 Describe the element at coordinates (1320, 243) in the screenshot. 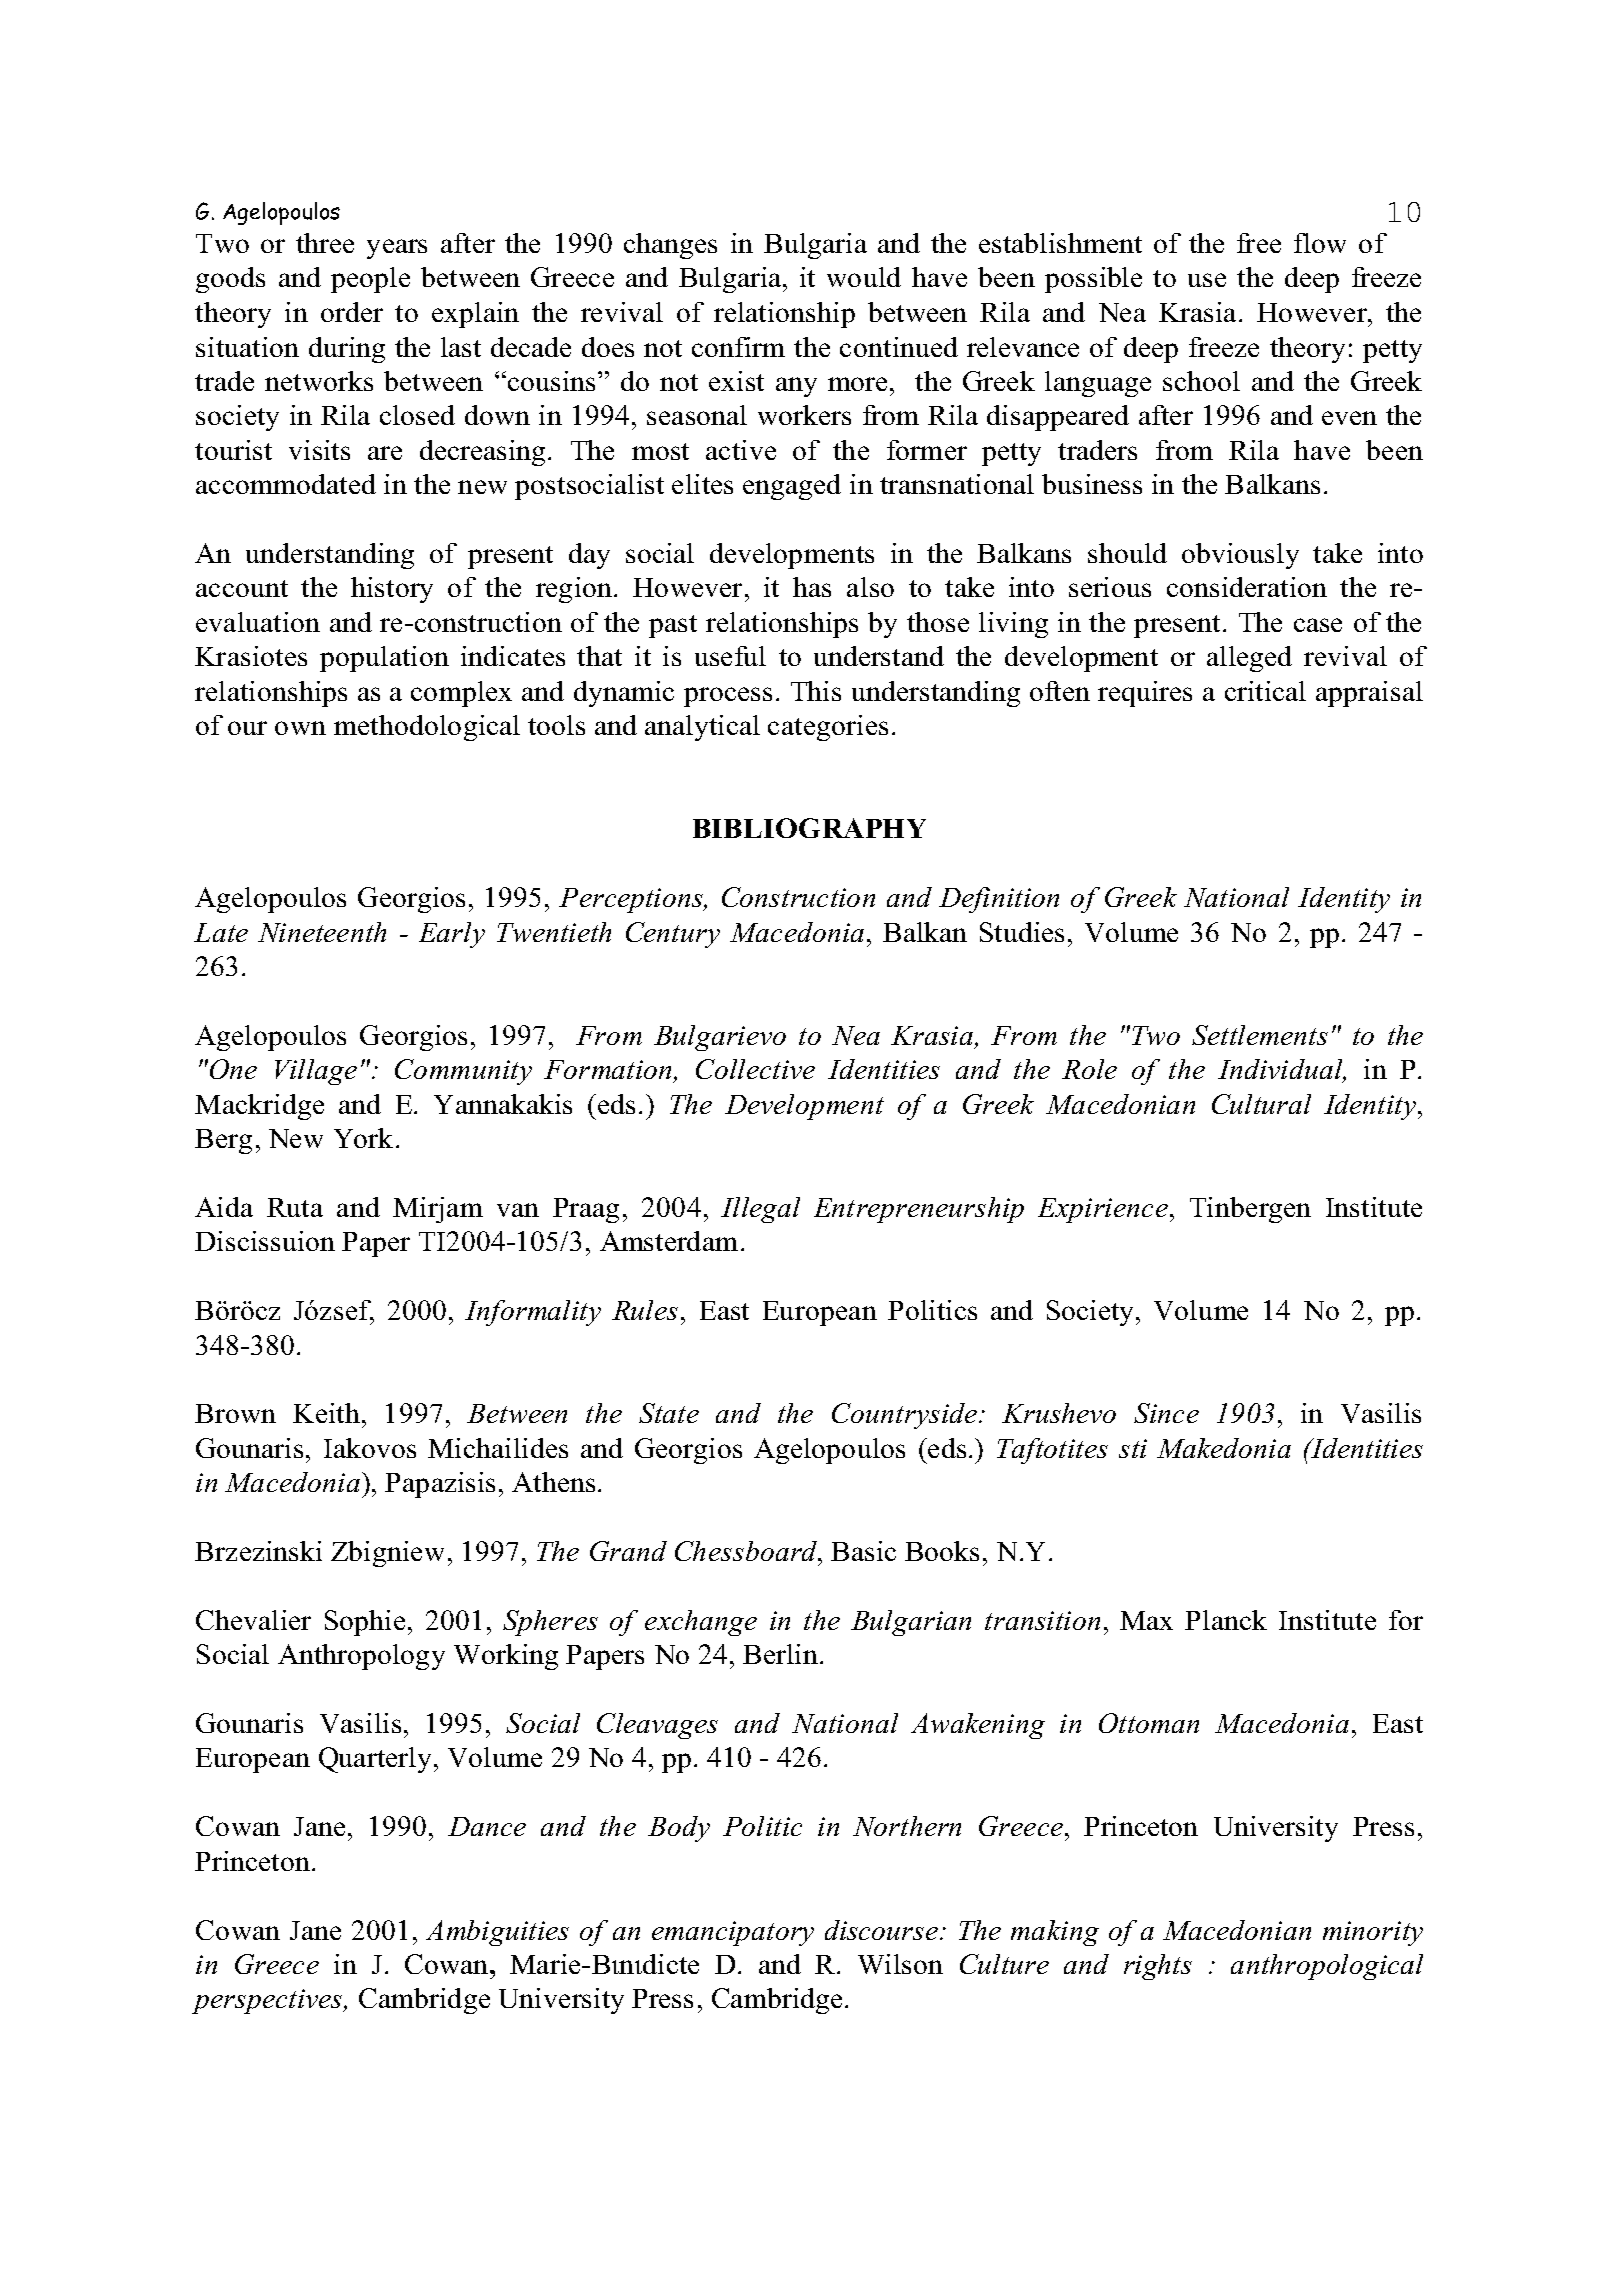

I see `flow` at that location.
